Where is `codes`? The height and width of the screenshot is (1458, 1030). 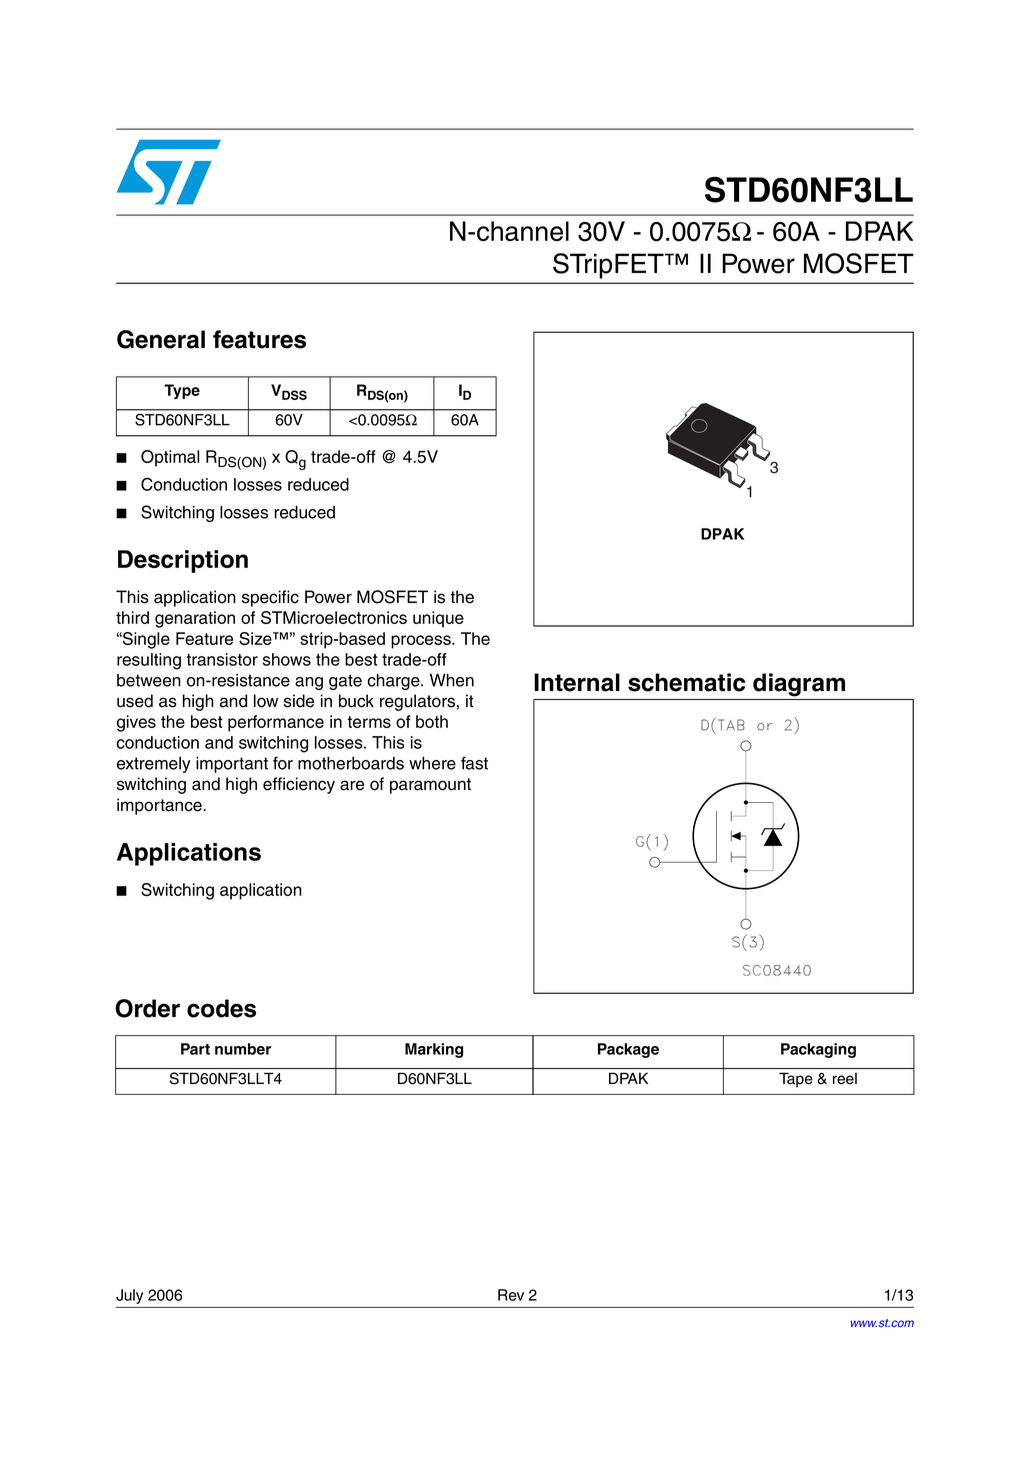
codes is located at coordinates (221, 1008).
